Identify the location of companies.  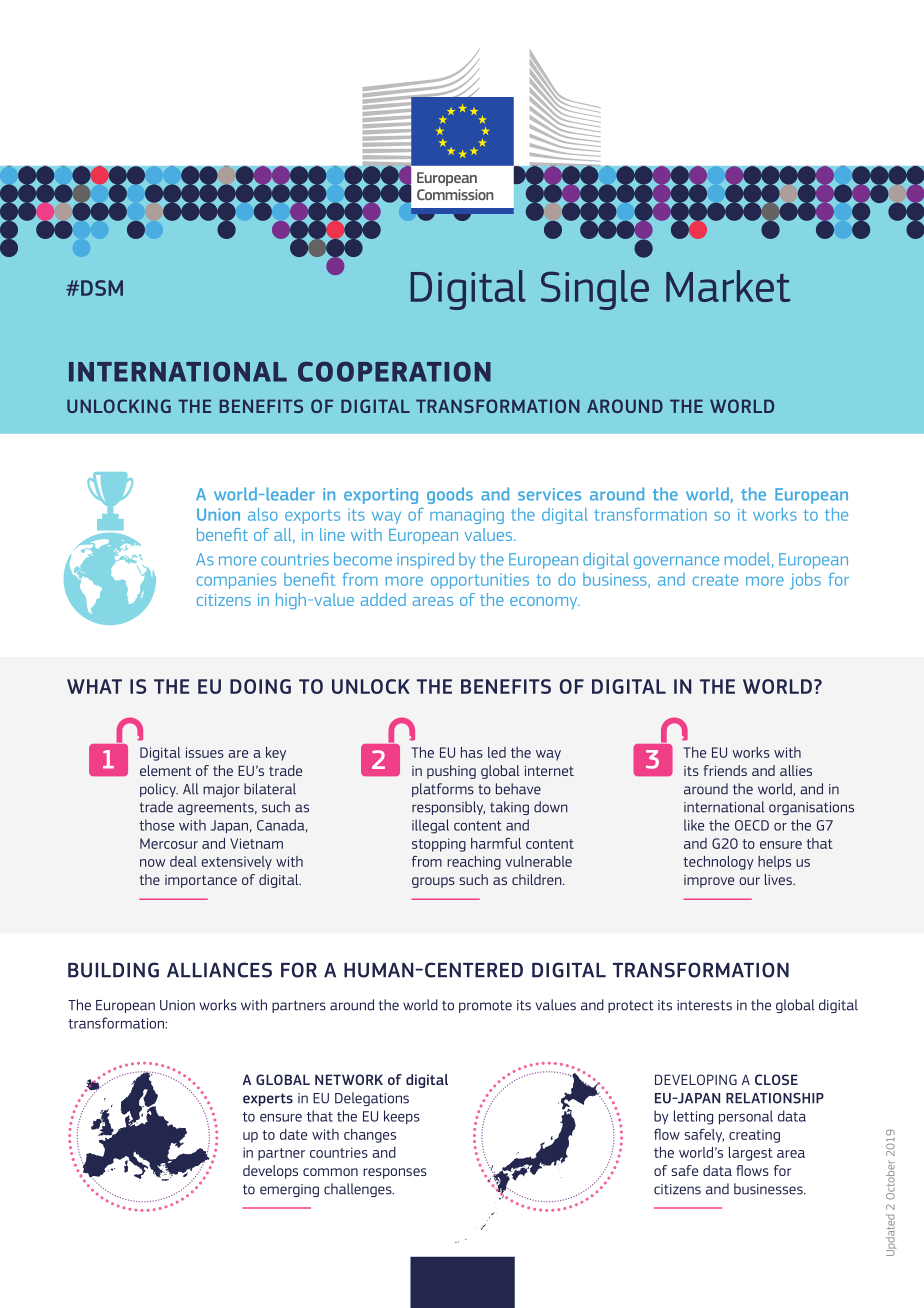
(236, 581).
